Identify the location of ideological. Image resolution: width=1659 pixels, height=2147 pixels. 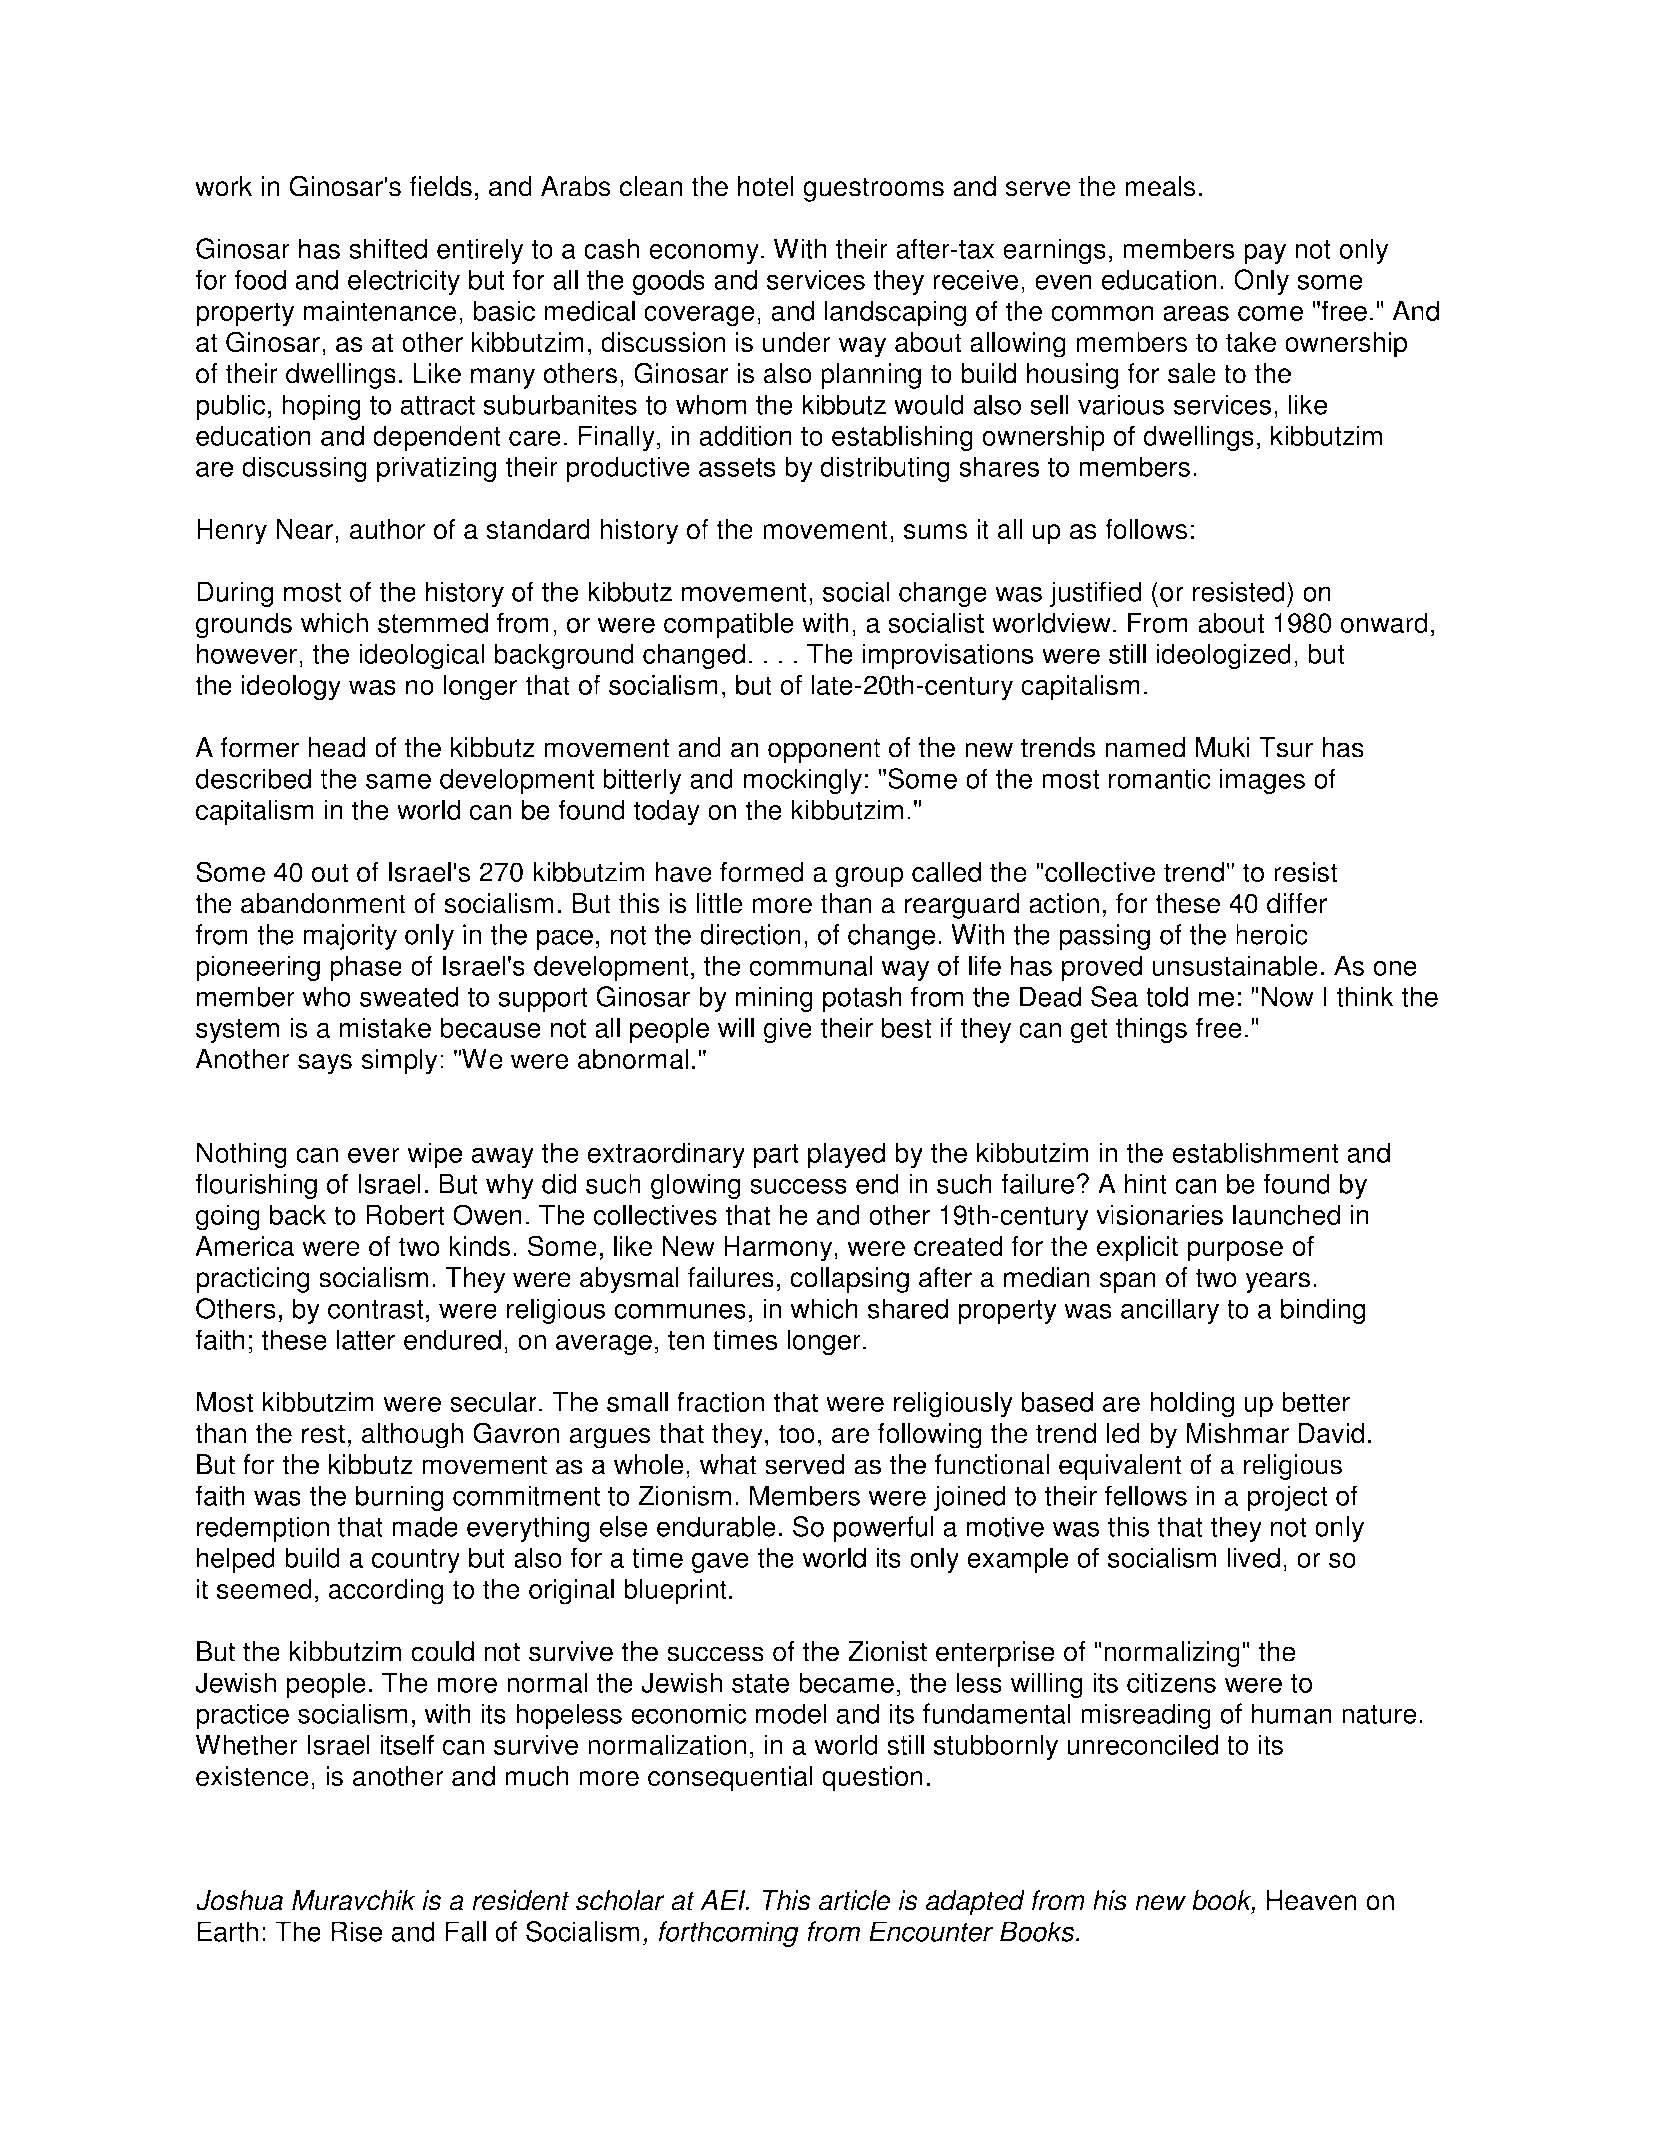
(421, 656).
